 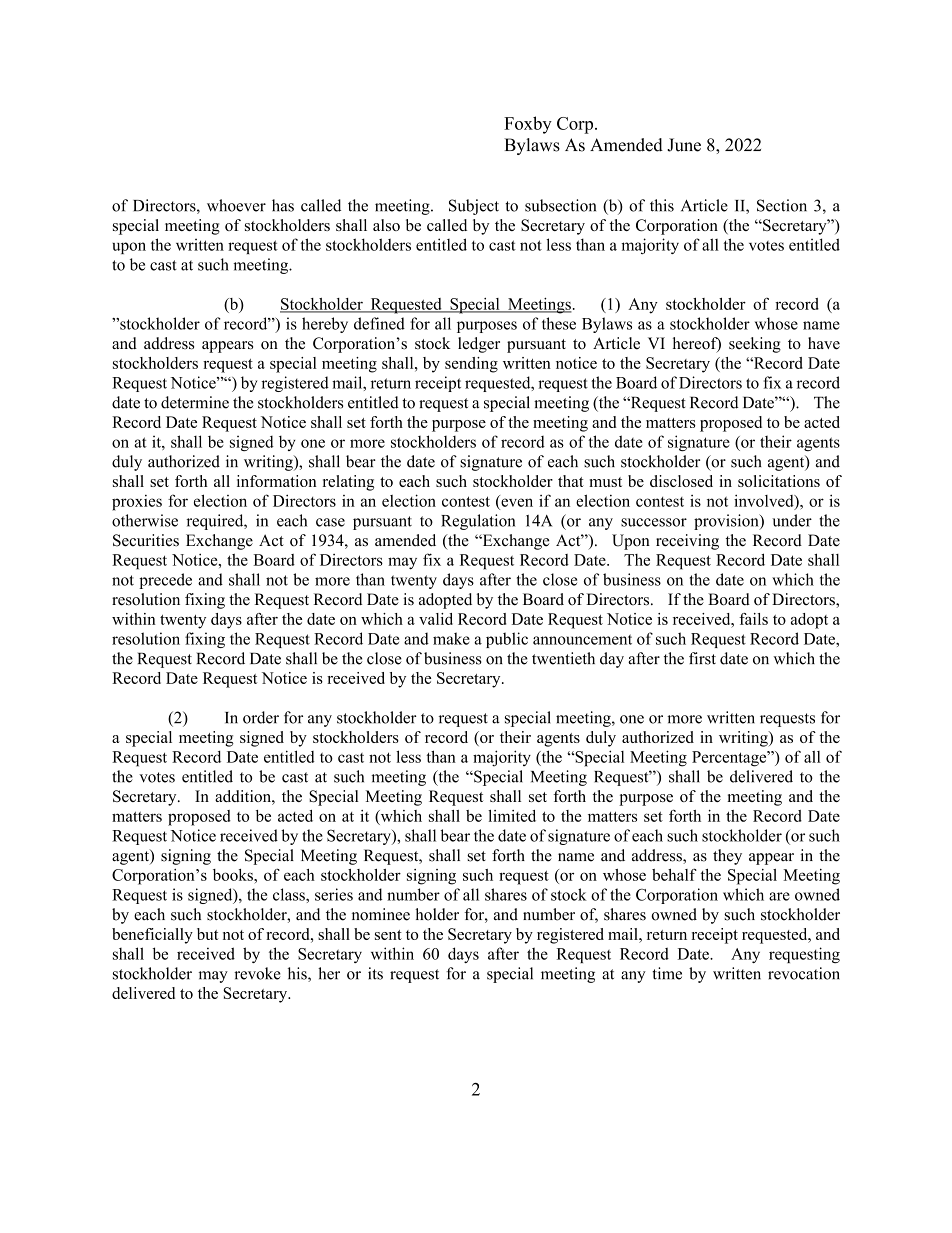 What do you see at coordinates (804, 973) in the screenshot?
I see `revocation` at bounding box center [804, 973].
